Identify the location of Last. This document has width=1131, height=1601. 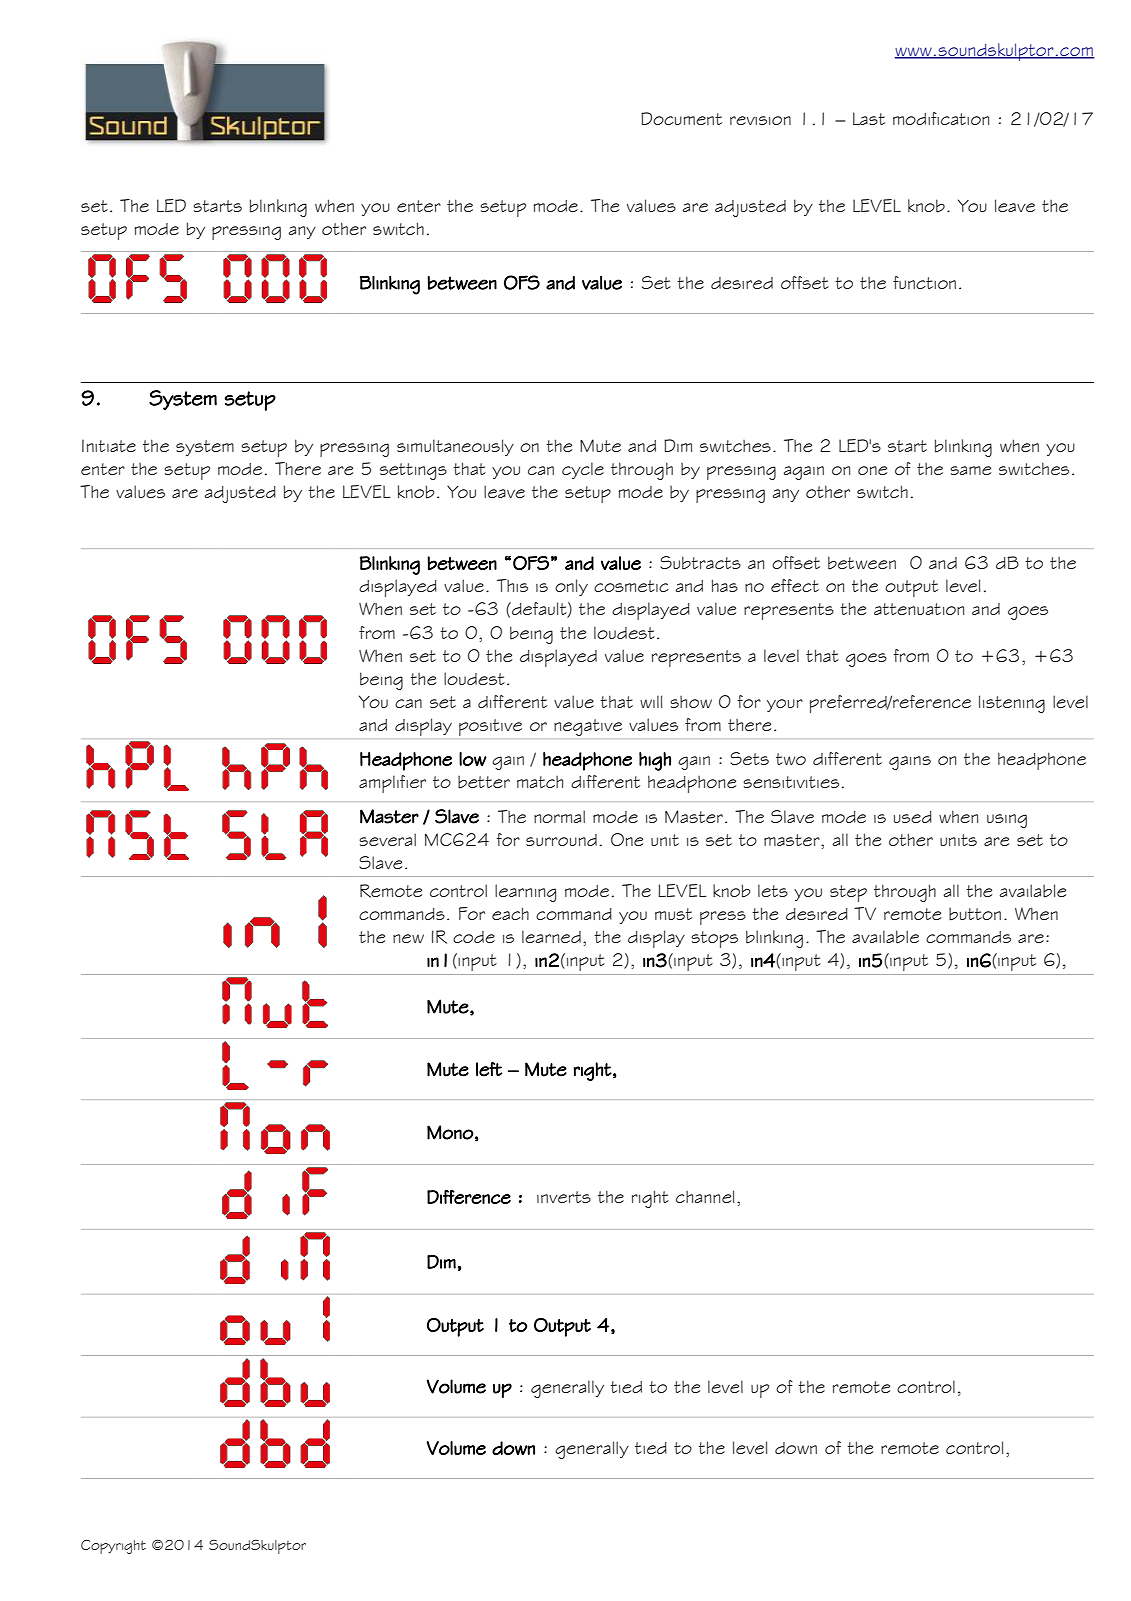
(869, 118).
